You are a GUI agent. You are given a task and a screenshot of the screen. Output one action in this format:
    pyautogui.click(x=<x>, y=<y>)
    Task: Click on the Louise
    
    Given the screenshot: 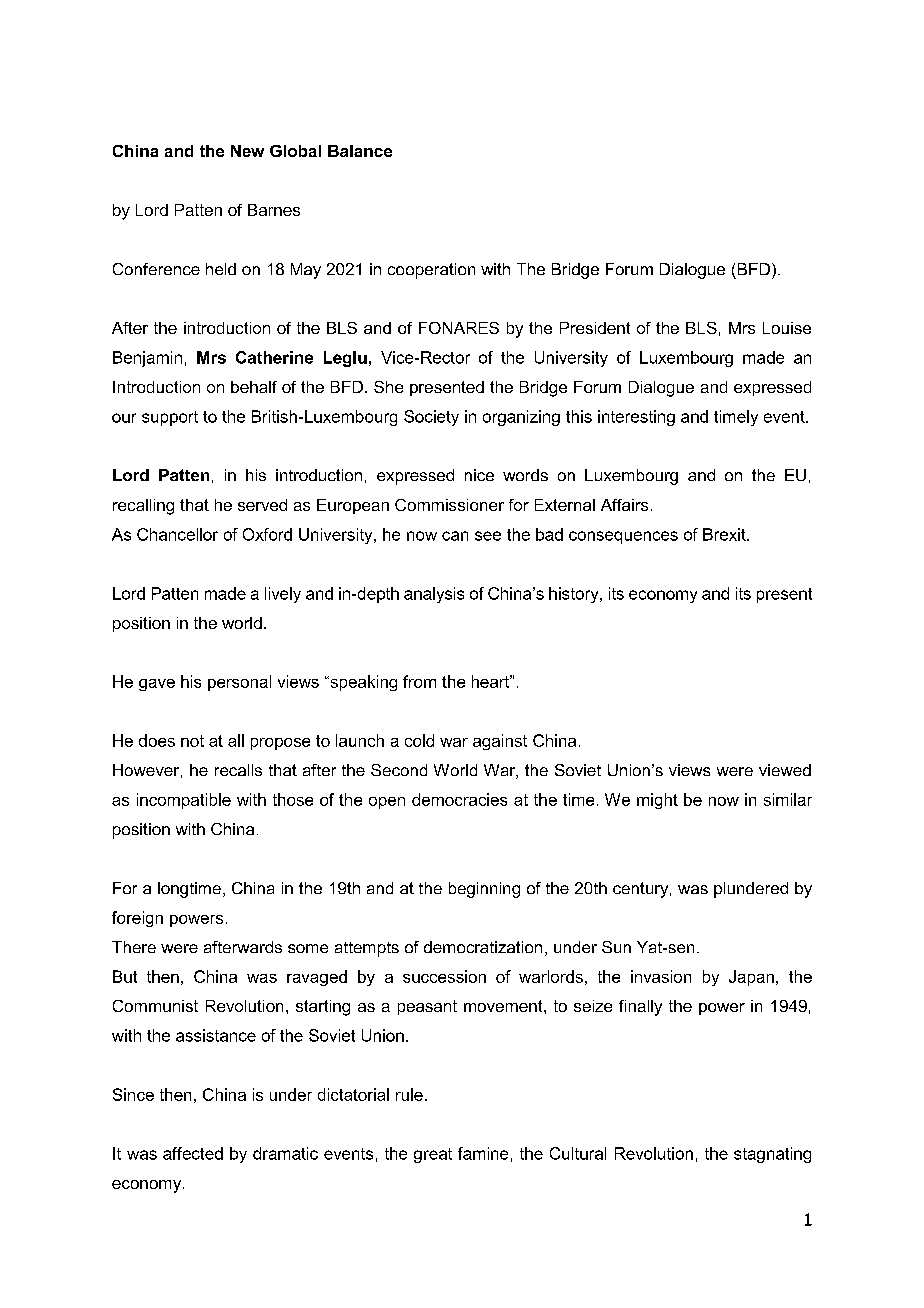 What is the action you would take?
    pyautogui.click(x=787, y=328)
